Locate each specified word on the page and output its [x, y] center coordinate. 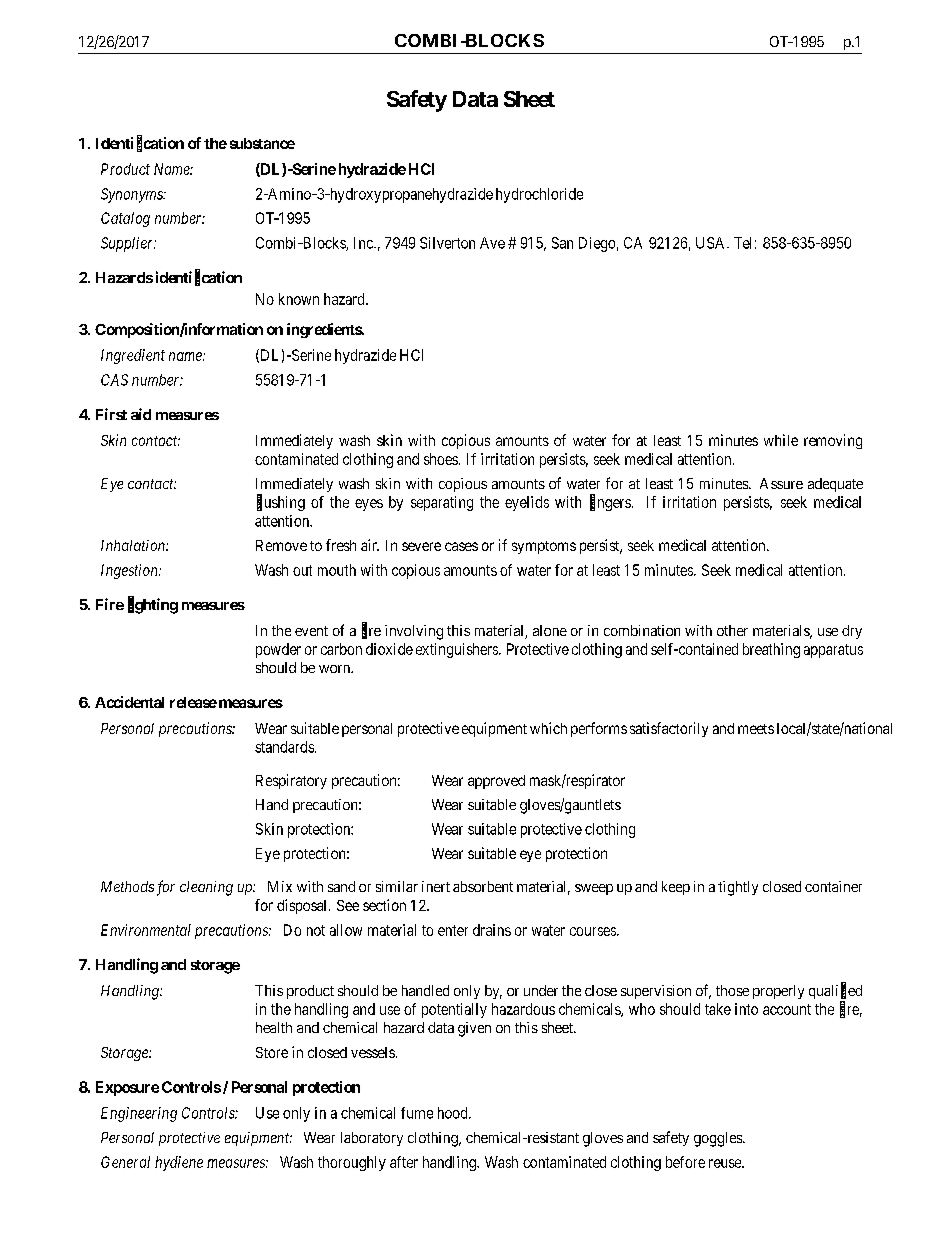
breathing [771, 650]
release [193, 702]
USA [712, 243]
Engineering [139, 1114]
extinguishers [458, 650]
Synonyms [133, 195]
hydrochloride [539, 195]
